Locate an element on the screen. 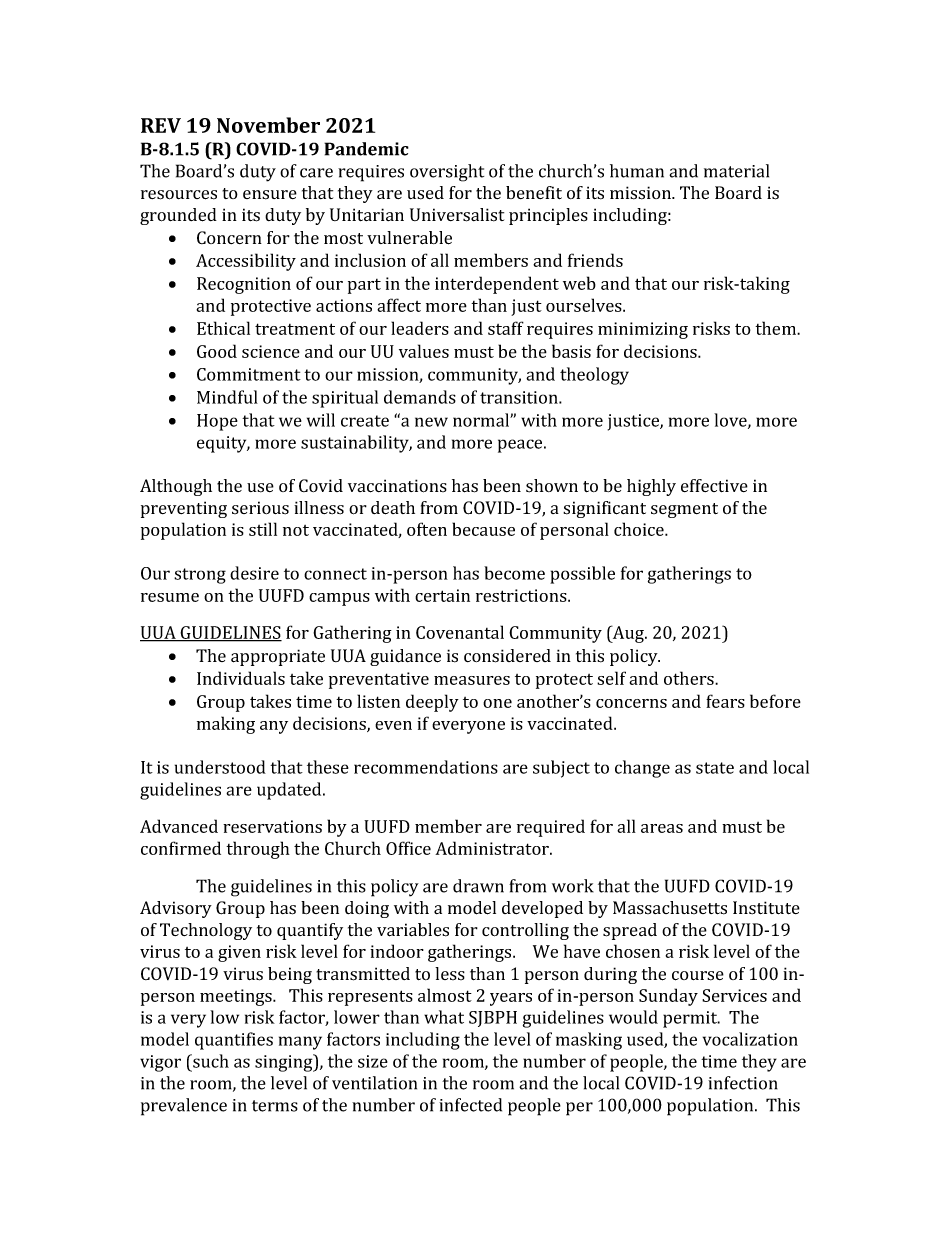 This screenshot has height=1233, width=952. material is located at coordinates (736, 171).
